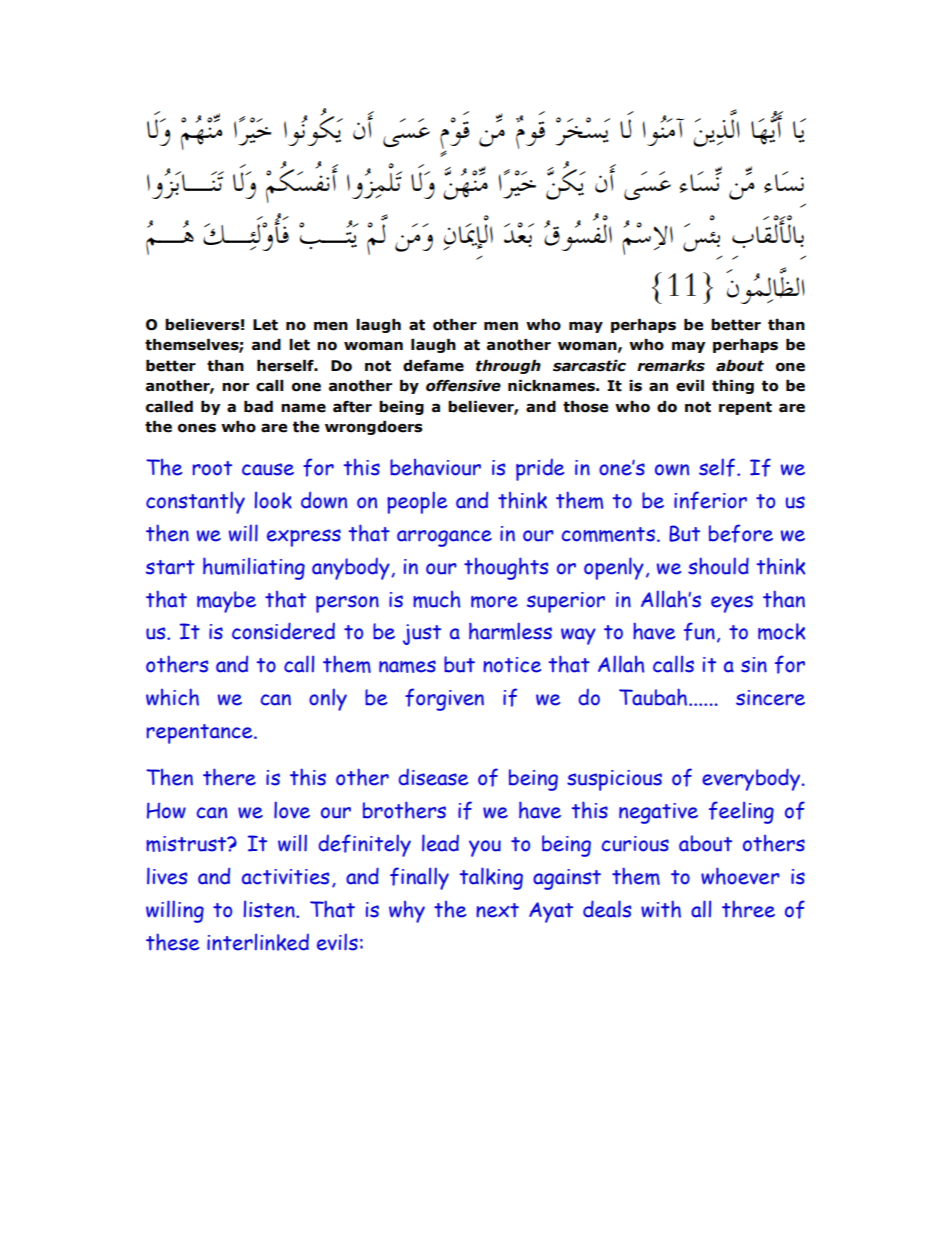  What do you see at coordinates (235, 387) in the page?
I see `nor` at bounding box center [235, 387].
